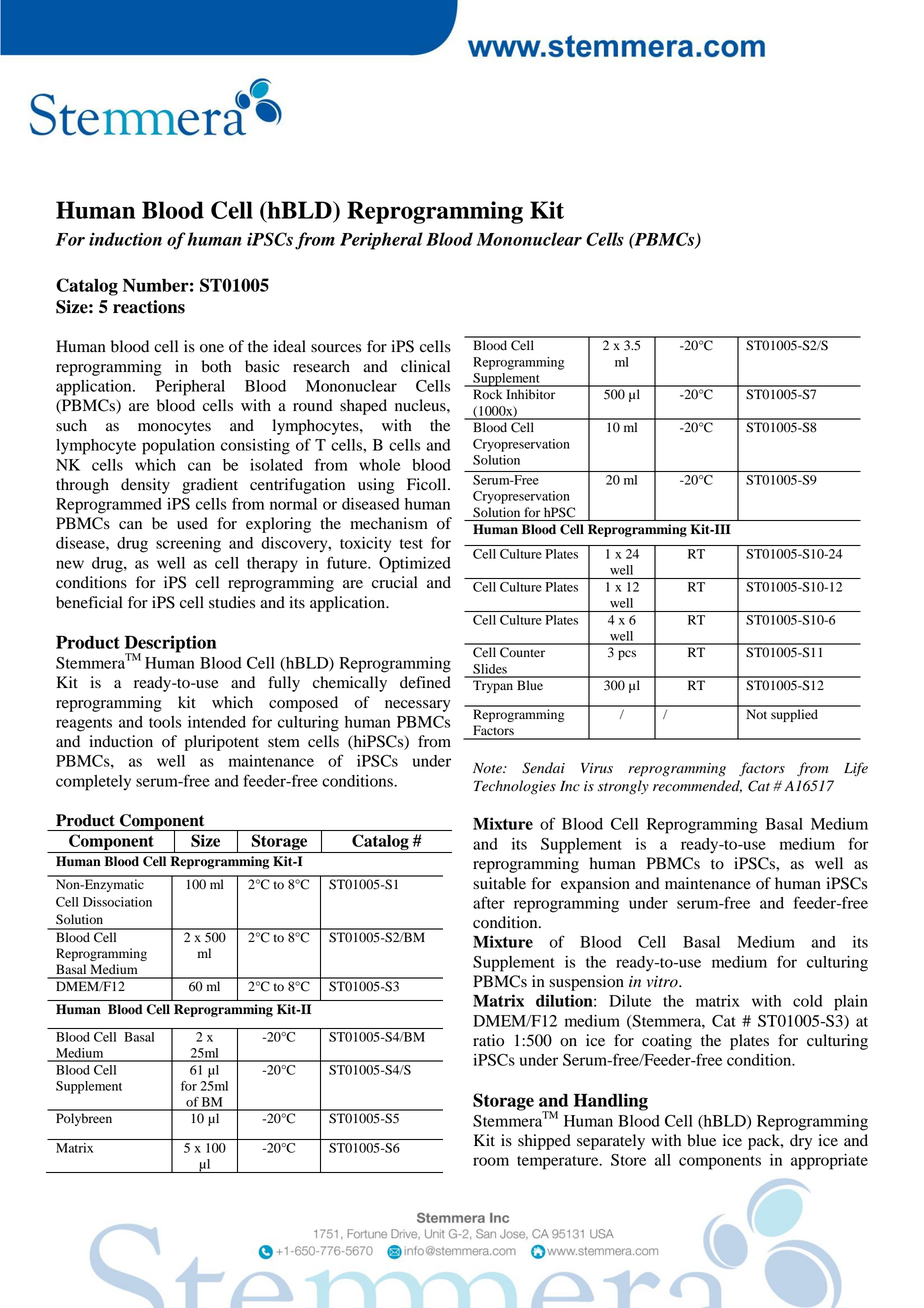 Image resolution: width=924 pixels, height=1308 pixels. Describe the element at coordinates (808, 1001) in the document. I see `cold` at that location.
